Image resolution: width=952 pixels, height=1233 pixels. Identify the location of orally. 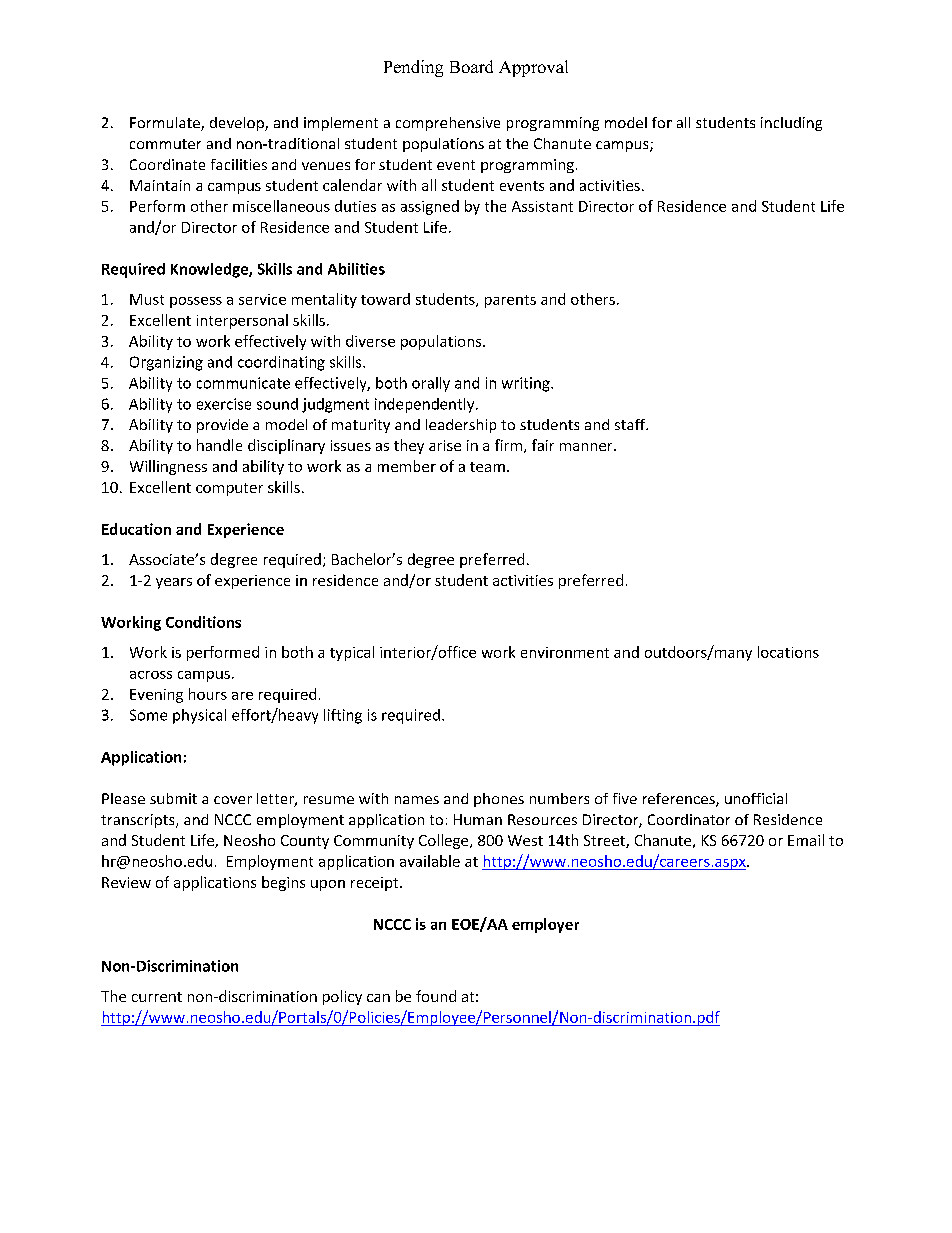
(431, 384).
